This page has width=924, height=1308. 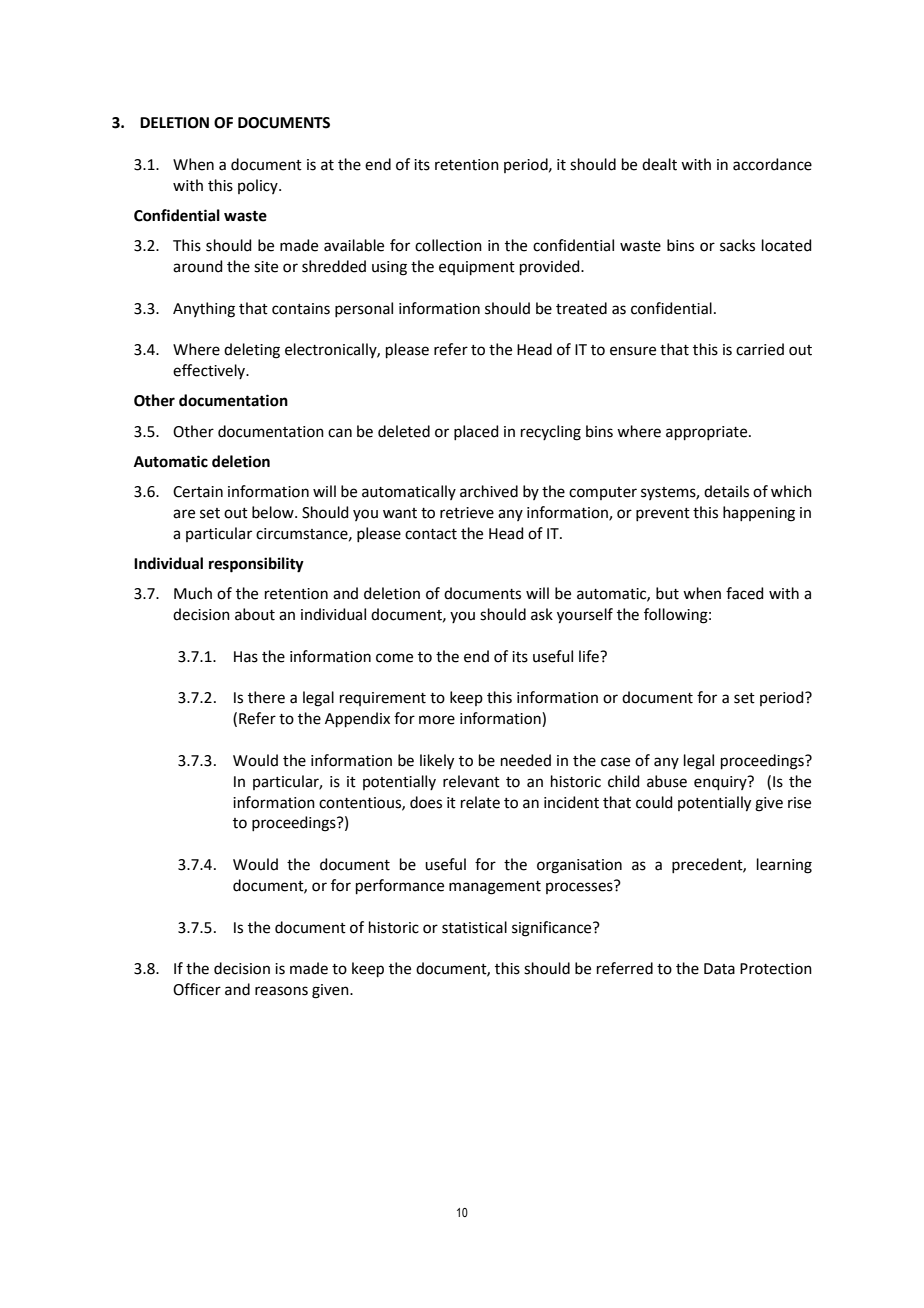 I want to click on faced, so click(x=745, y=593).
